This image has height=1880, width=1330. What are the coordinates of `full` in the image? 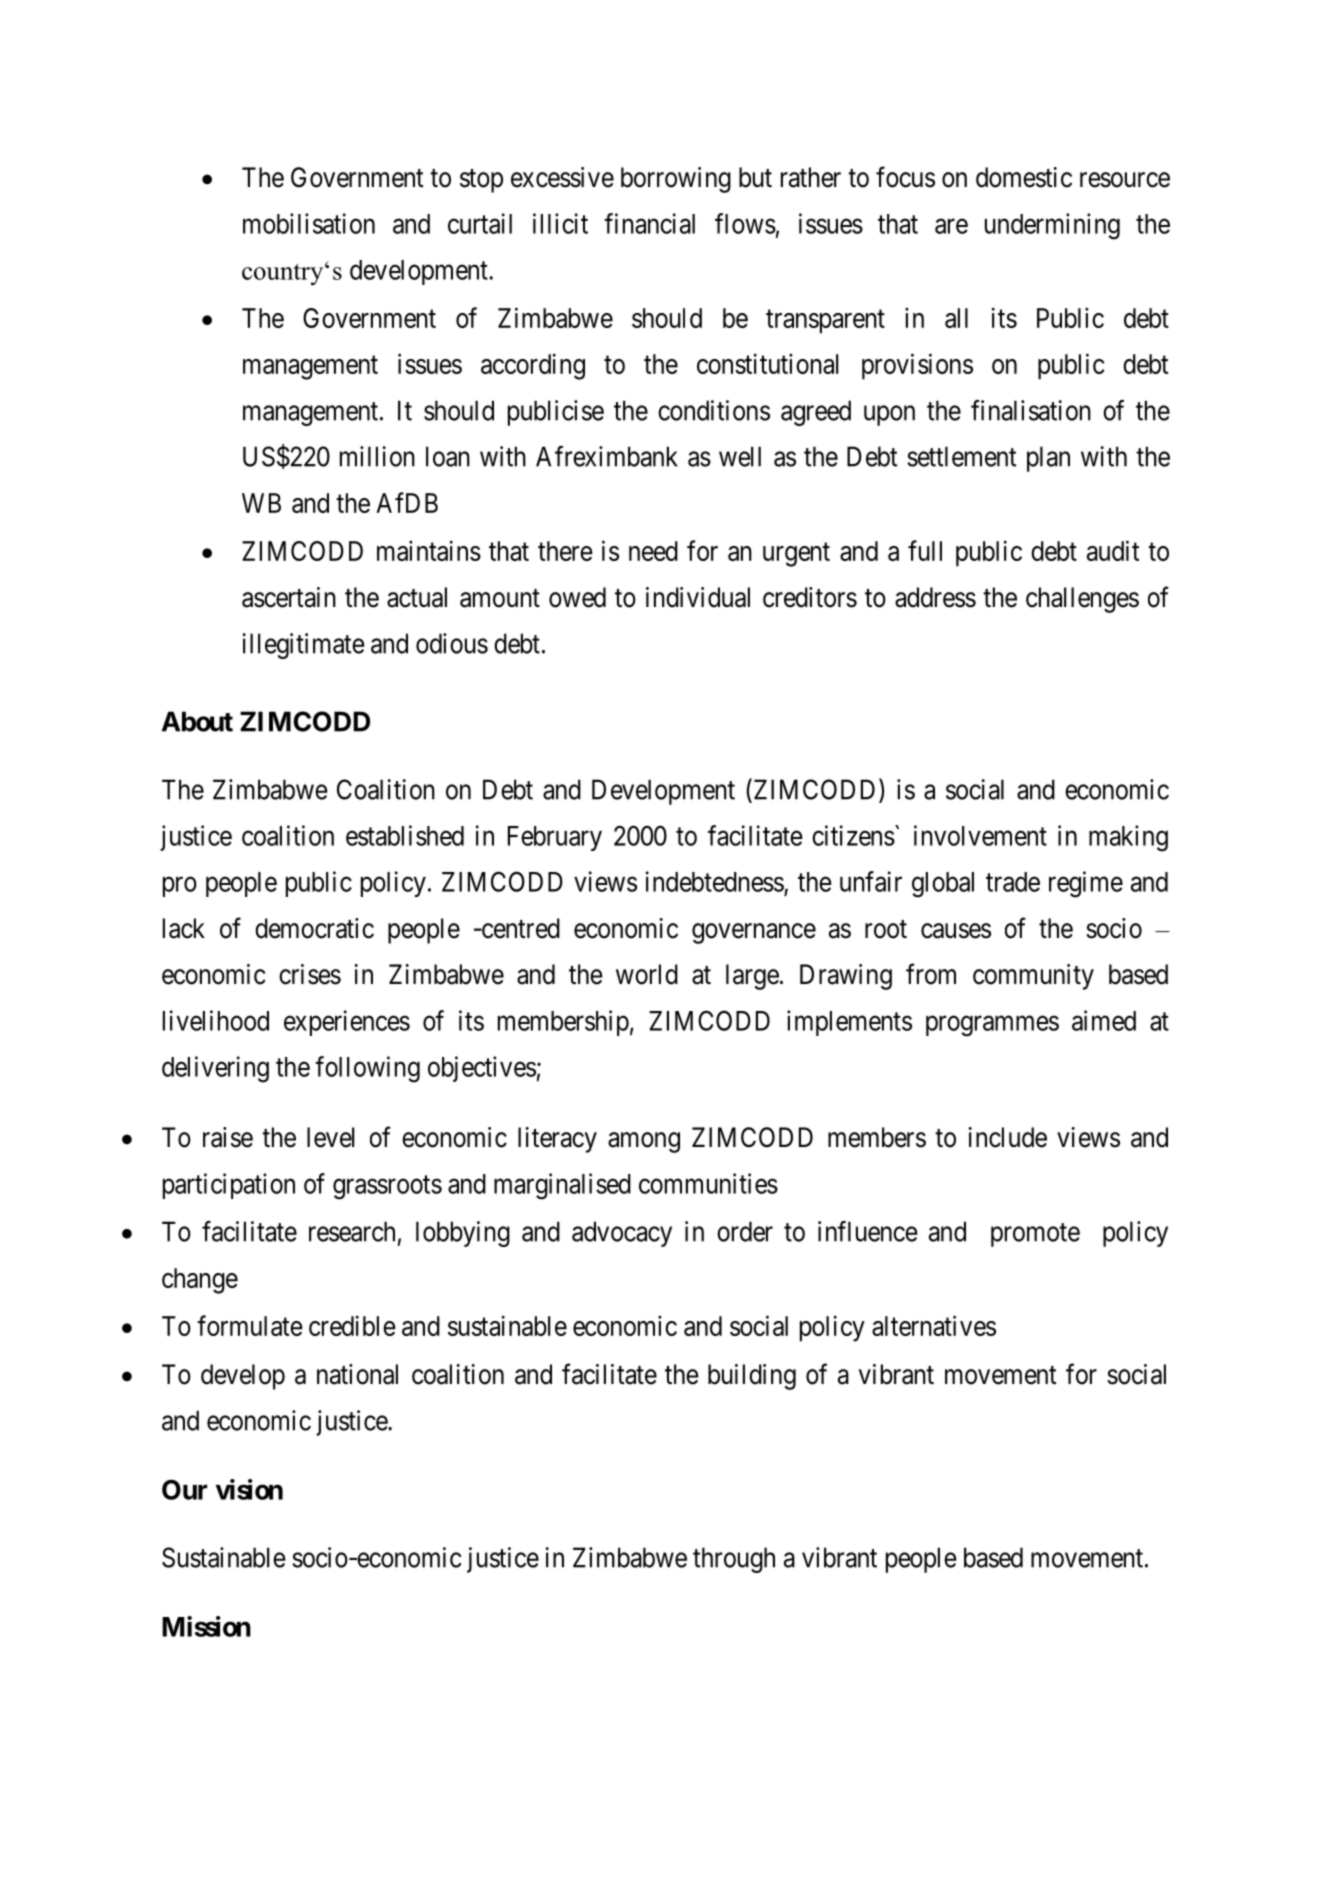 It's located at (925, 550).
